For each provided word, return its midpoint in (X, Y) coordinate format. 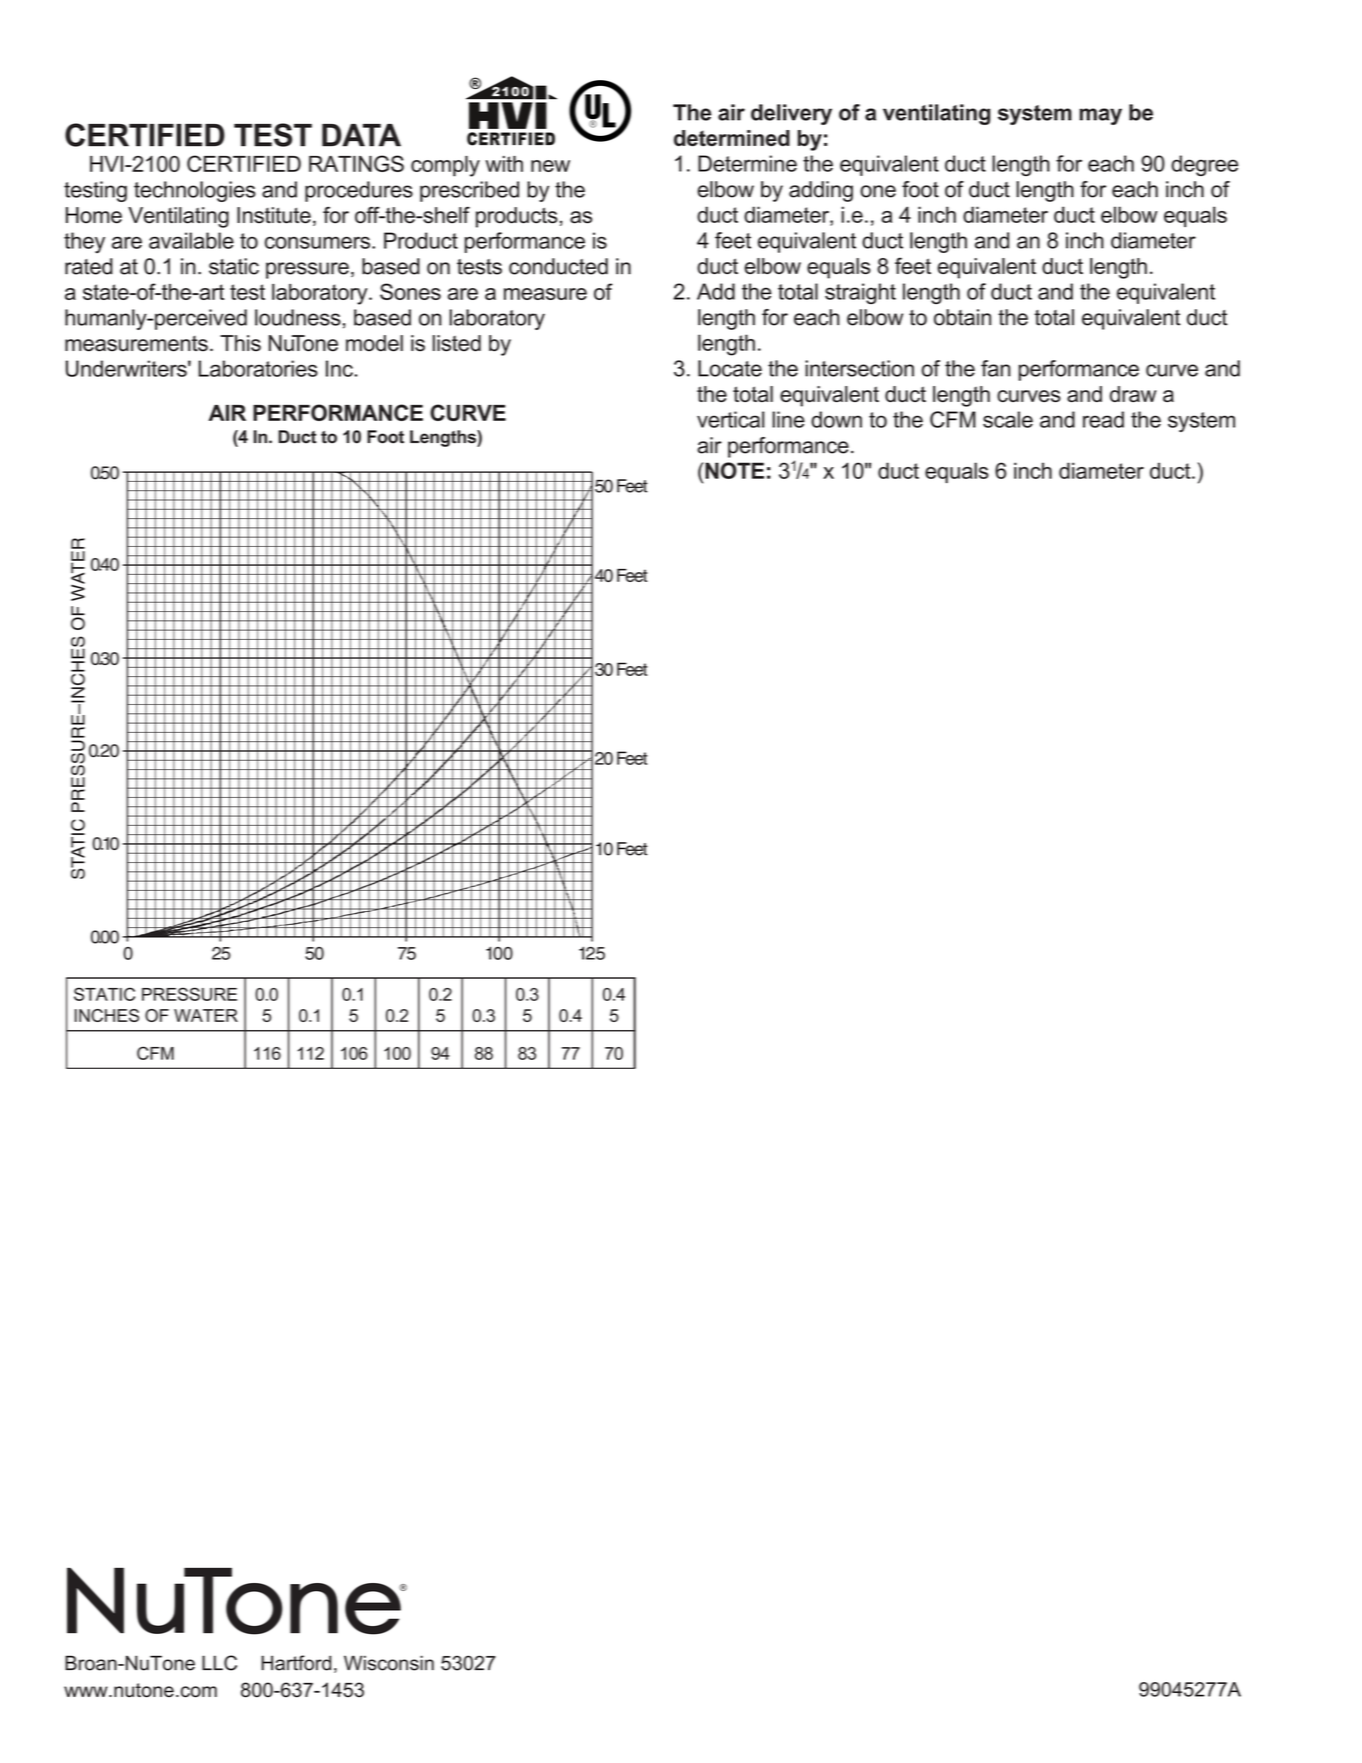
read (1103, 419)
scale (1008, 419)
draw (1133, 394)
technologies (195, 191)
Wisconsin (389, 1663)
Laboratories (258, 368)
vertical (730, 419)
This (240, 343)
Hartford (296, 1663)
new (550, 166)
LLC (219, 1663)
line (788, 419)
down (836, 419)
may (1100, 116)
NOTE (733, 470)
